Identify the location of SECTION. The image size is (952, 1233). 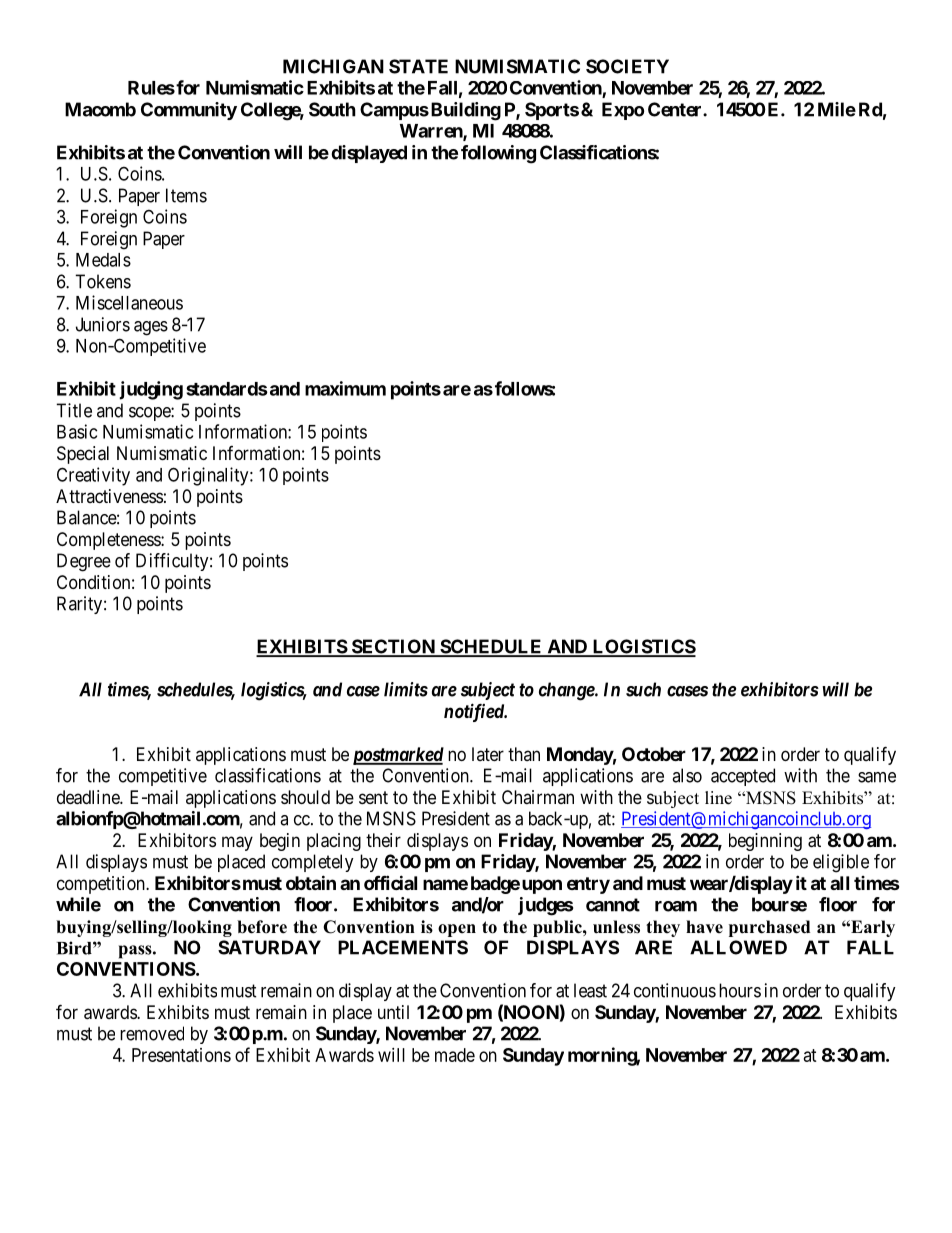
(393, 647).
